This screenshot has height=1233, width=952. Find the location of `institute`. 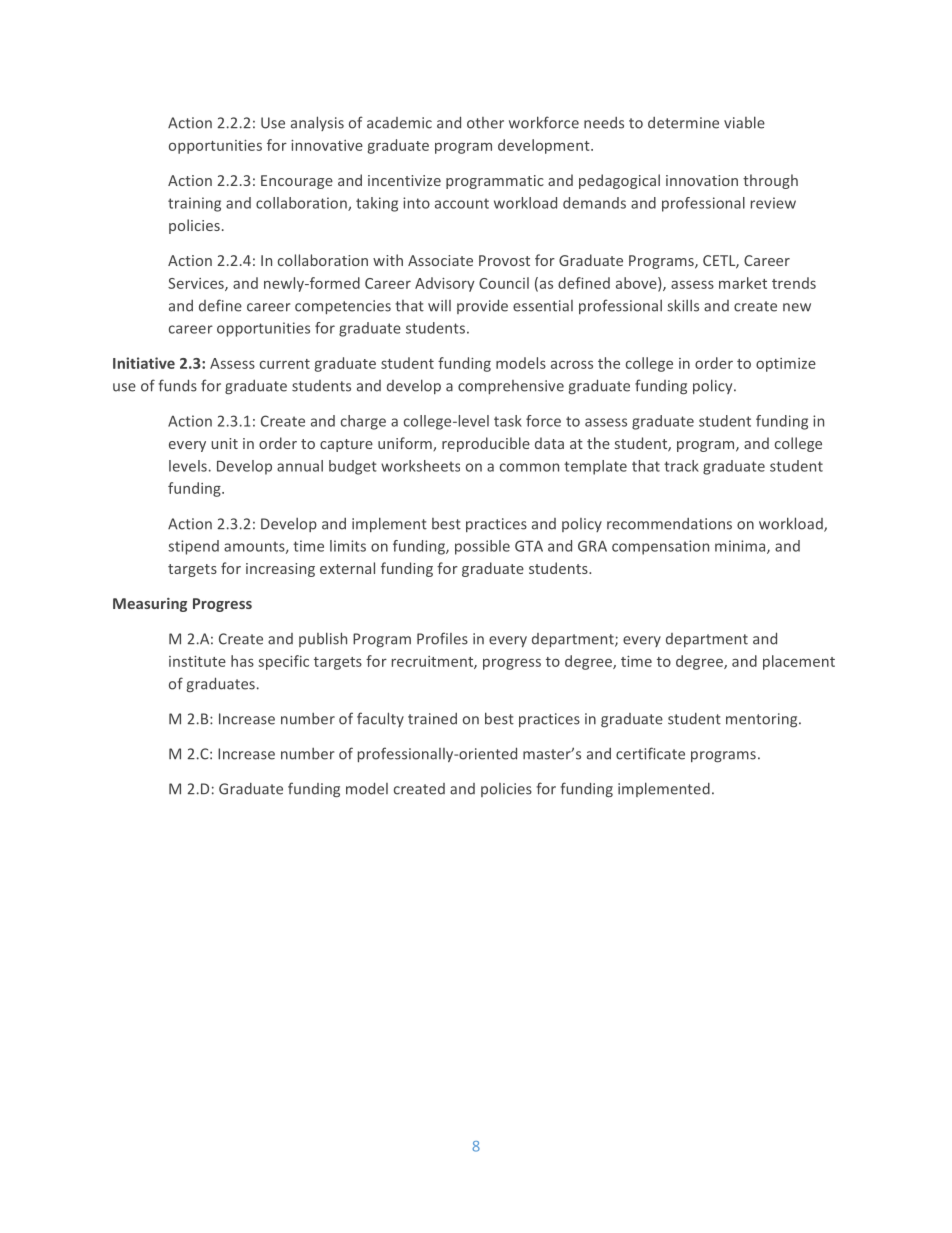

institute is located at coordinates (197, 661).
